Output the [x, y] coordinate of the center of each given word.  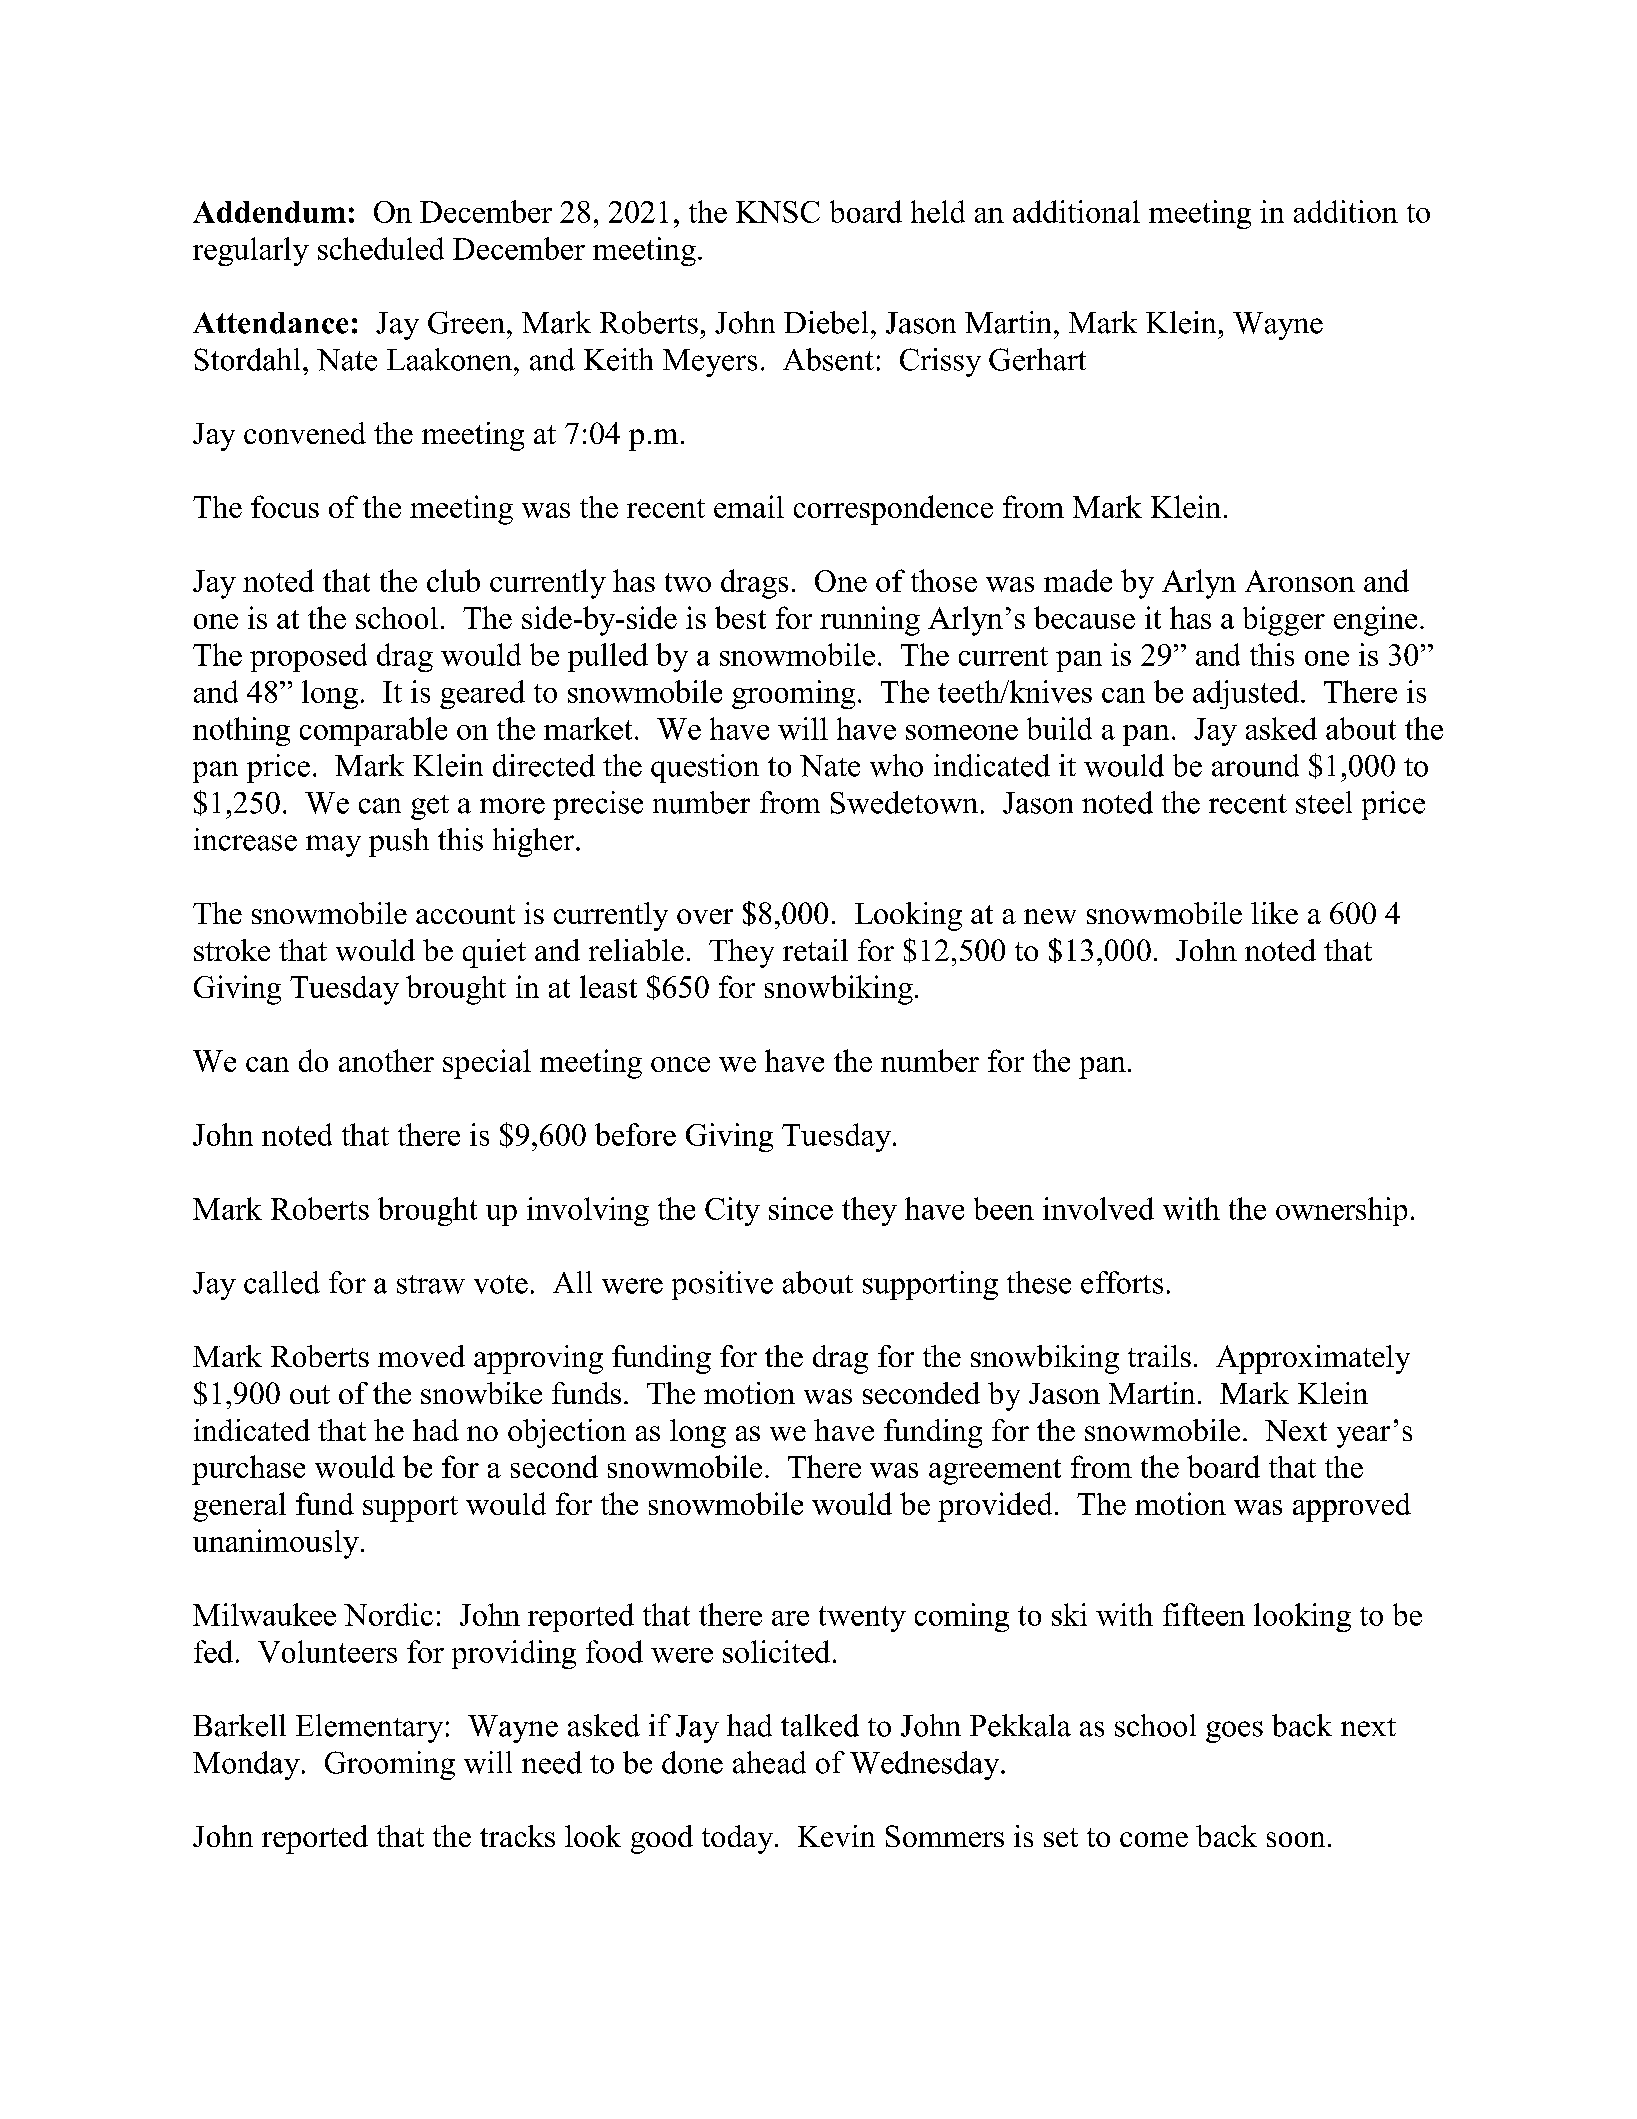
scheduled [381, 248]
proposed [308, 657]
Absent [828, 359]
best [740, 617]
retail [815, 950]
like [1274, 913]
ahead [769, 1762]
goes [1234, 1732]
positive [722, 1285]
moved [421, 1356]
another [386, 1060]
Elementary [369, 1728]
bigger [1284, 621]
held [938, 211]
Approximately [1313, 1359]
